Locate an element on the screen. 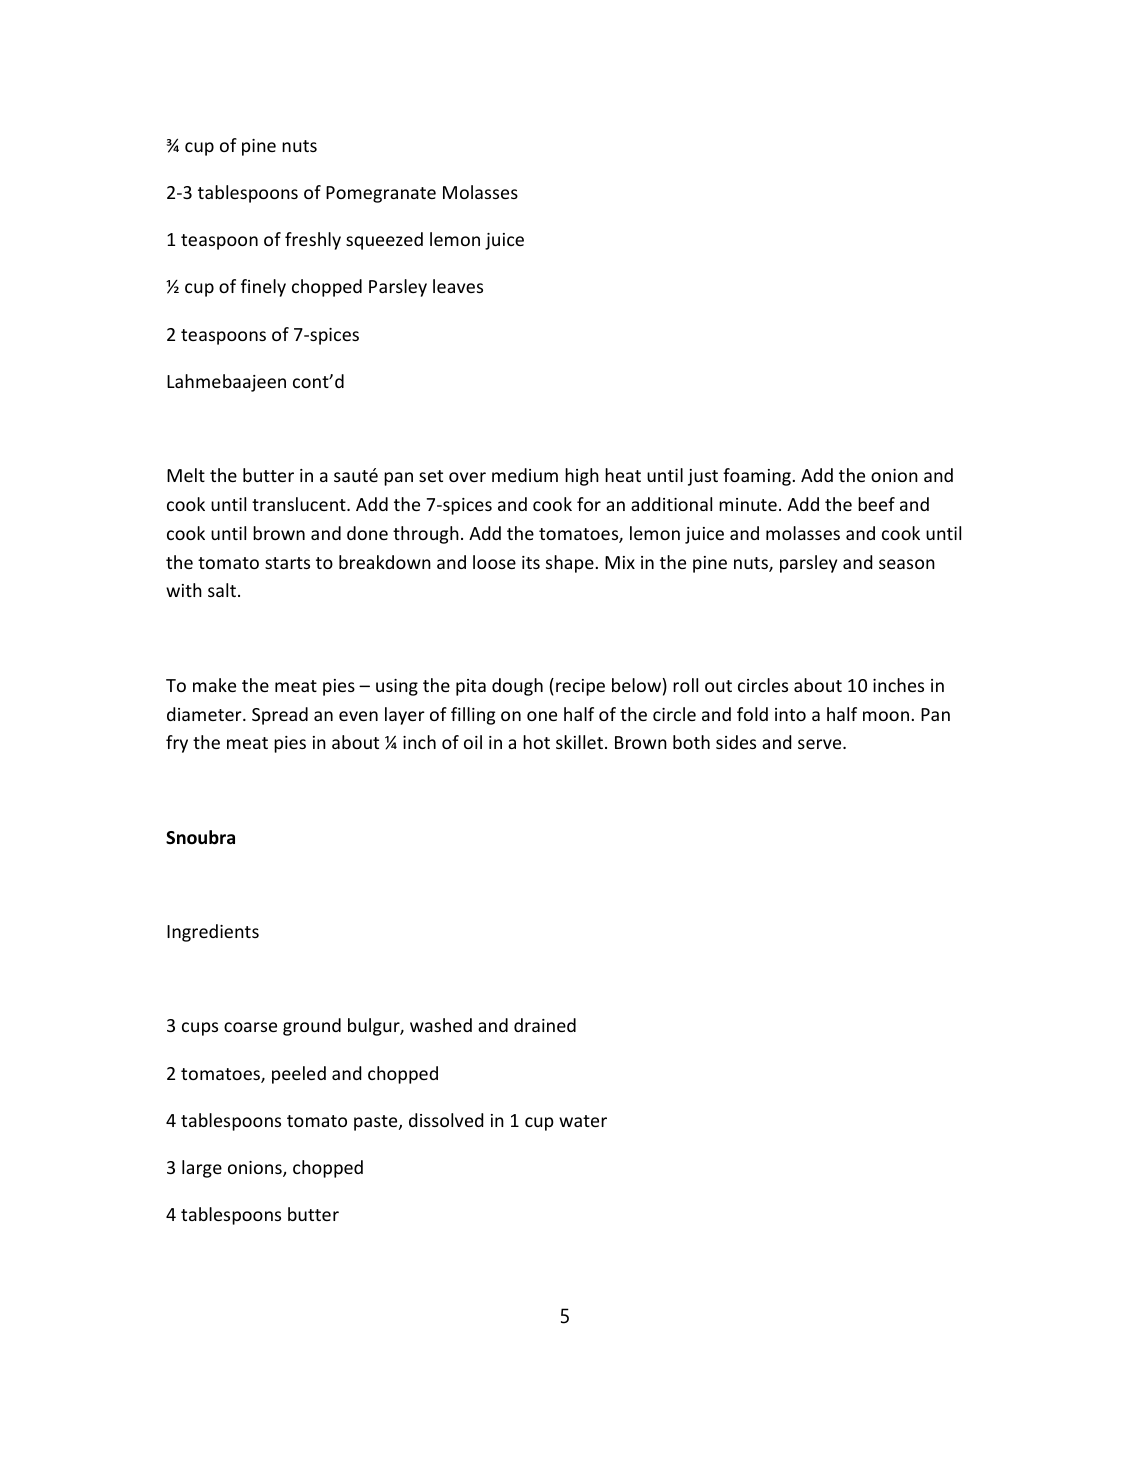 The image size is (1130, 1462). dough is located at coordinates (517, 687).
